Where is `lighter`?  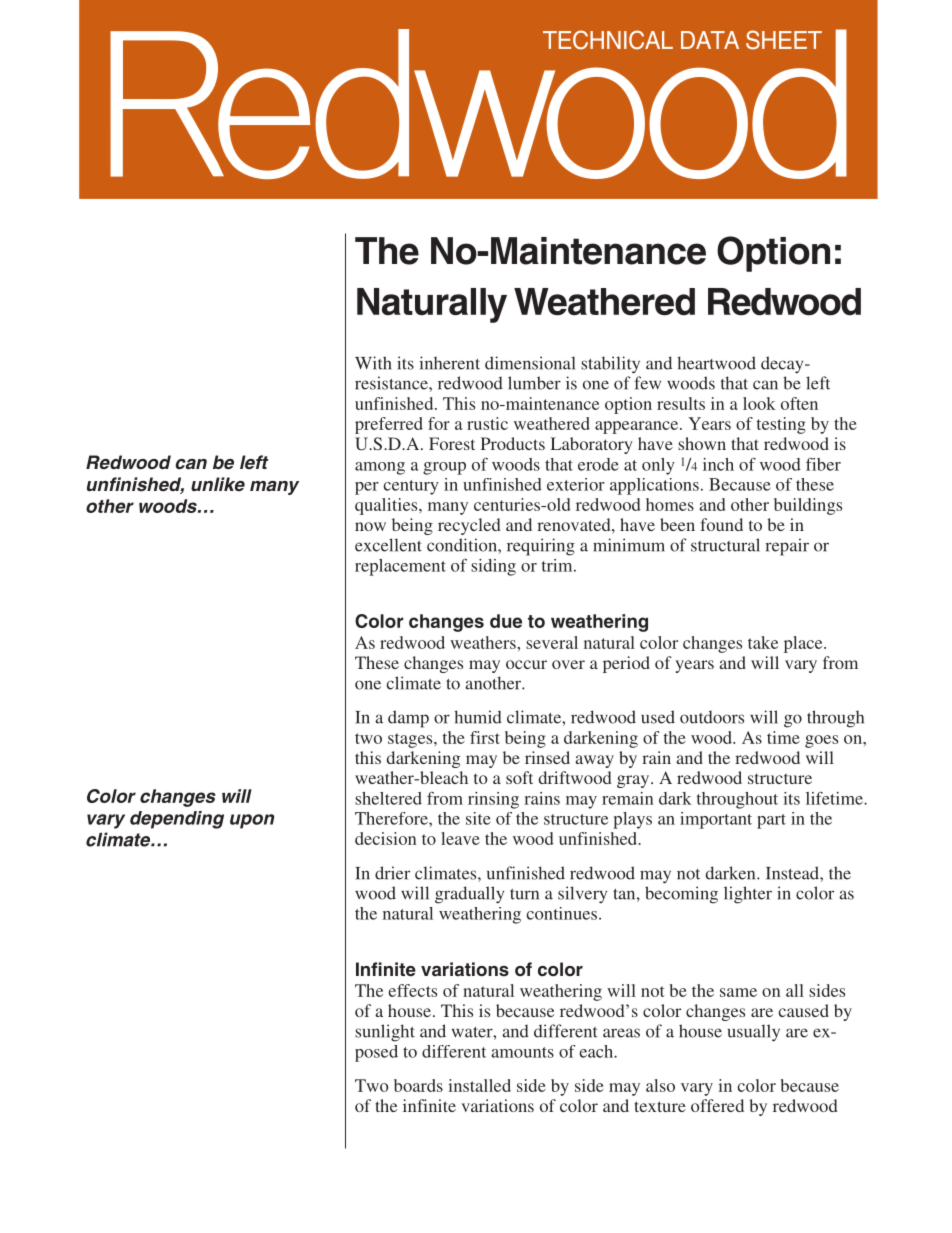 lighter is located at coordinates (748, 895).
